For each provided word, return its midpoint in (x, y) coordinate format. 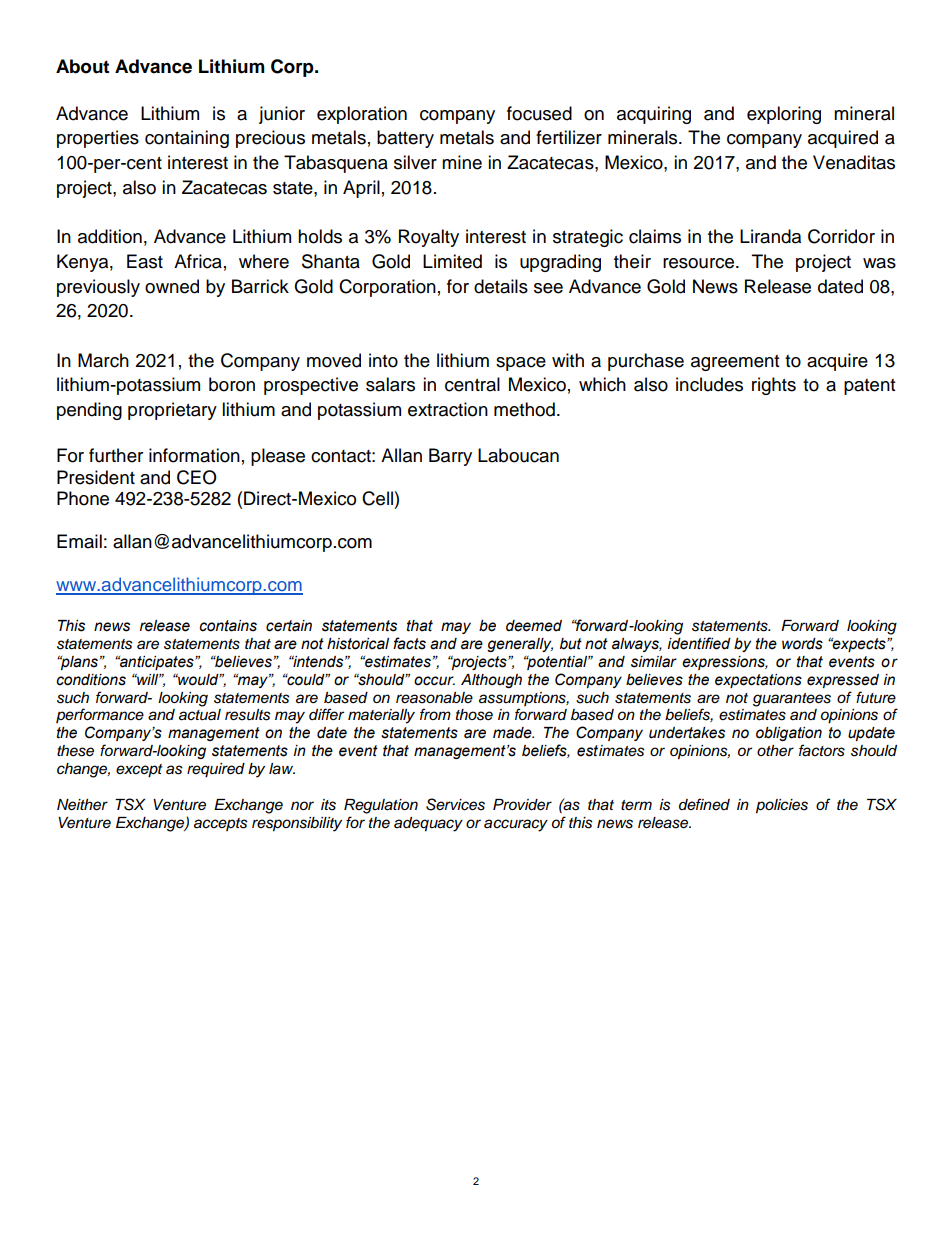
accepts (221, 824)
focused (539, 113)
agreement (735, 363)
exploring (784, 115)
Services (455, 804)
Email (79, 541)
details (501, 286)
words (802, 644)
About (82, 66)
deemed (534, 626)
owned (172, 286)
